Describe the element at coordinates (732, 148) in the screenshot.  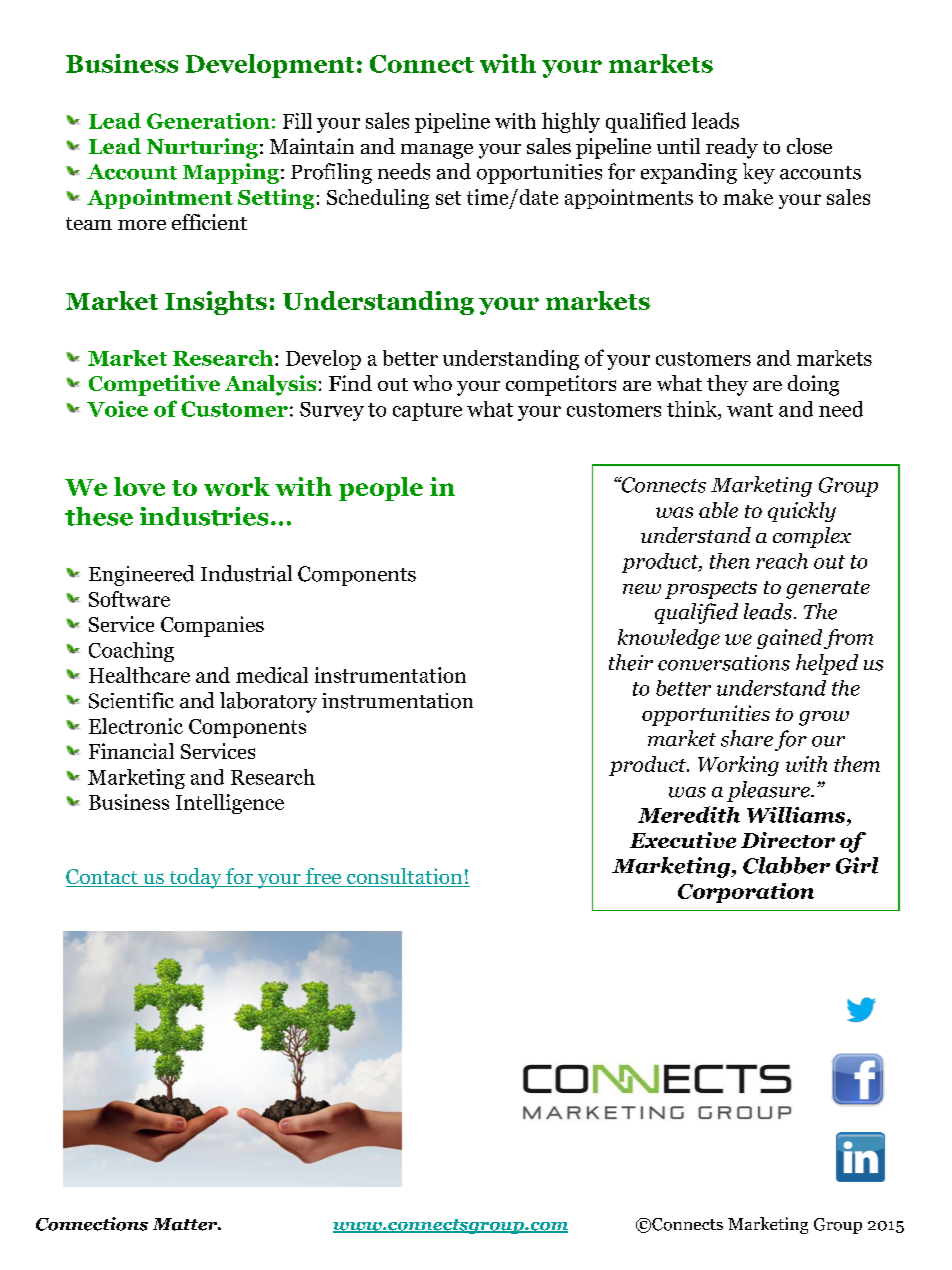
I see `ready` at that location.
